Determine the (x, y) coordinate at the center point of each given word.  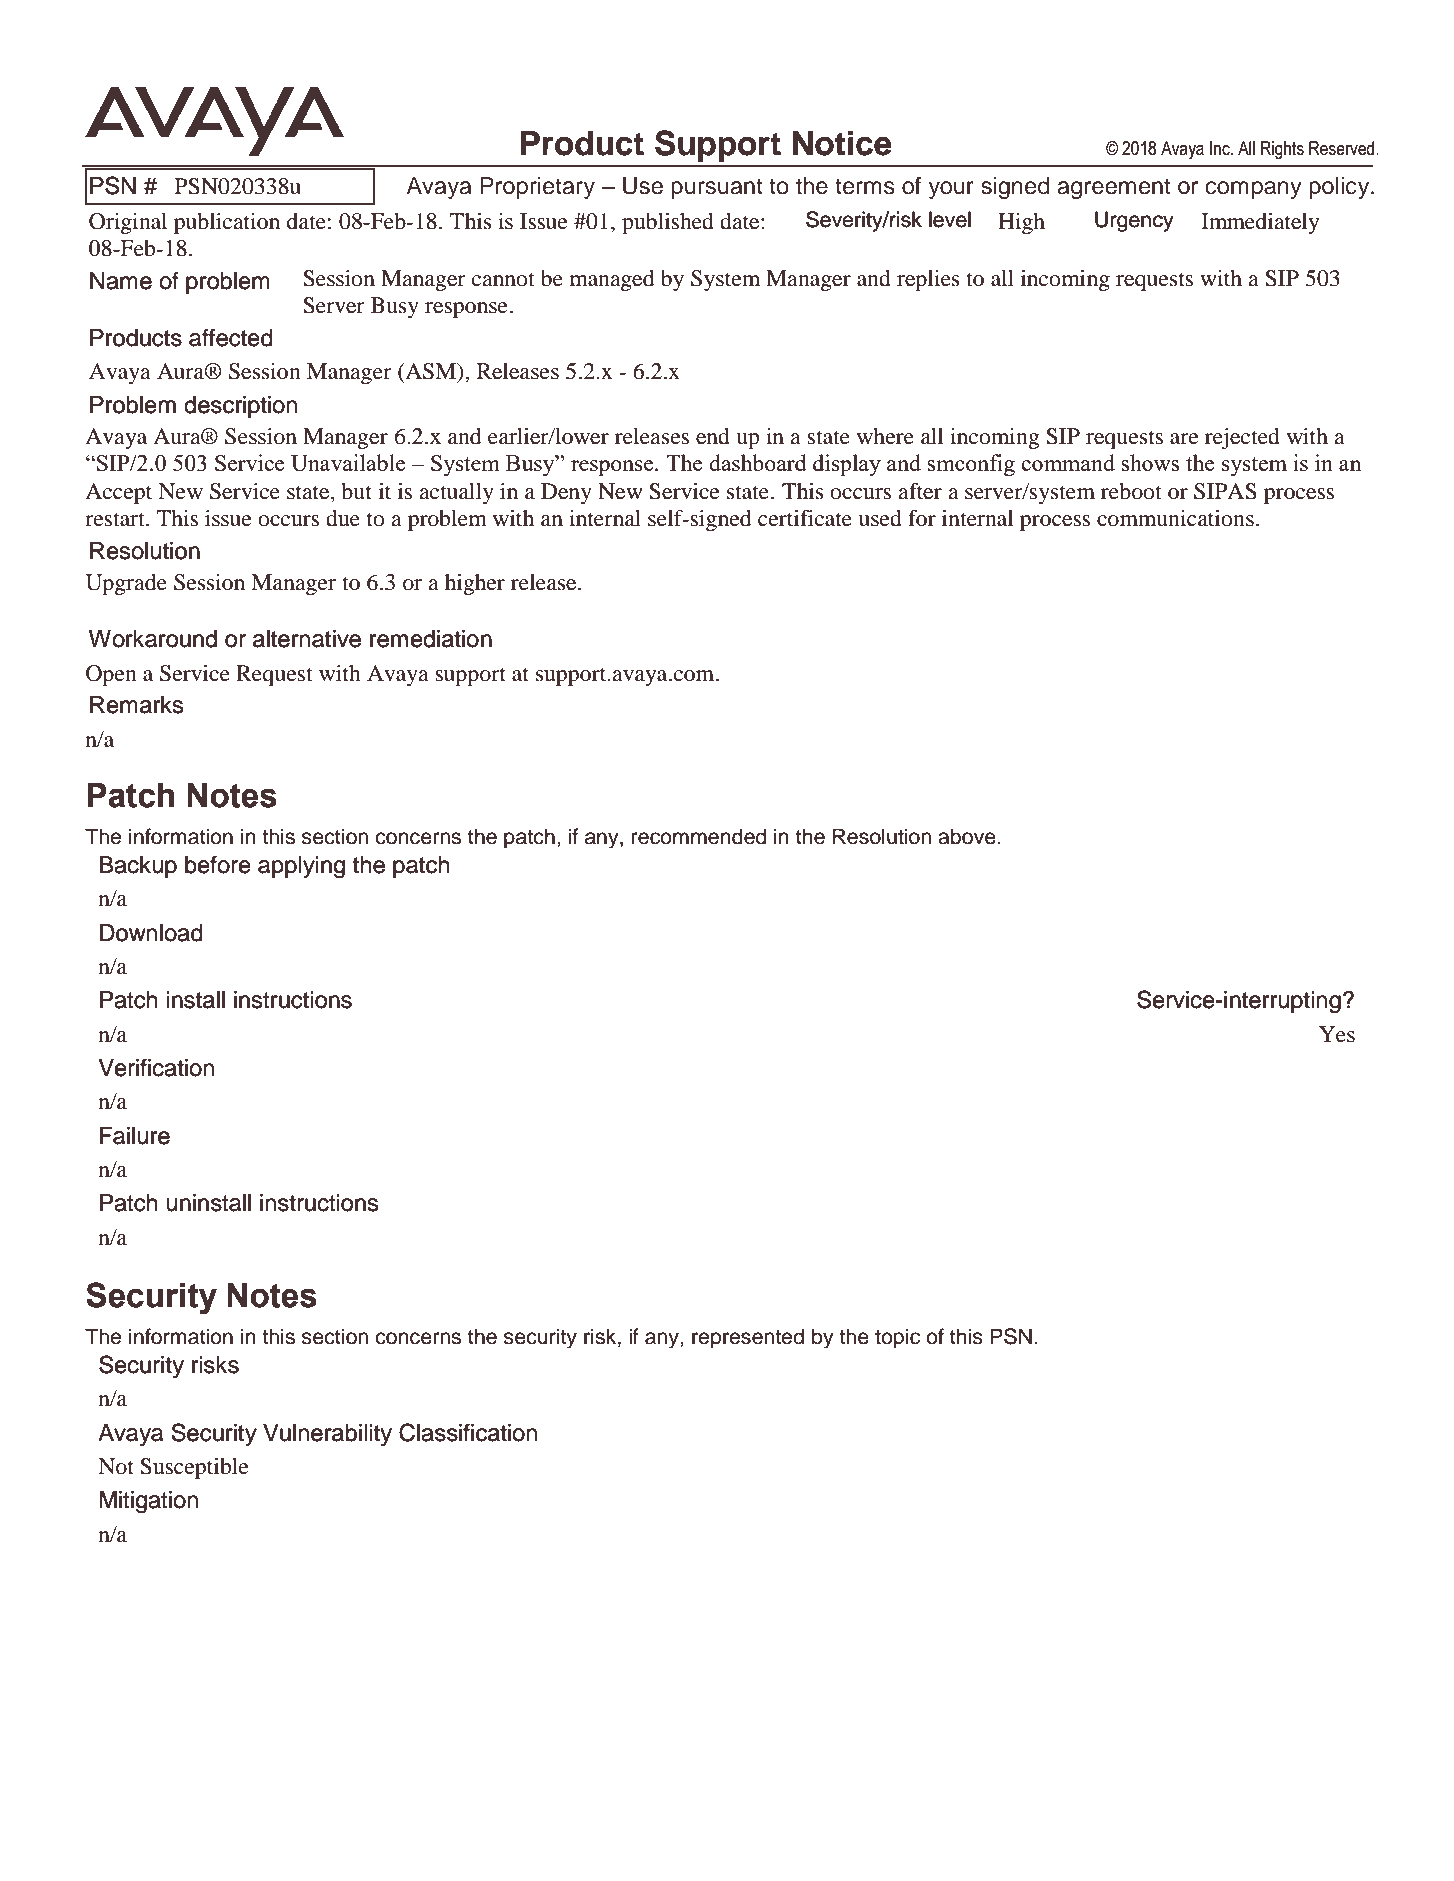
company (1253, 190)
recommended (699, 836)
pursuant (717, 188)
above (968, 836)
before (218, 865)
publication (227, 223)
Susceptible (194, 1468)
